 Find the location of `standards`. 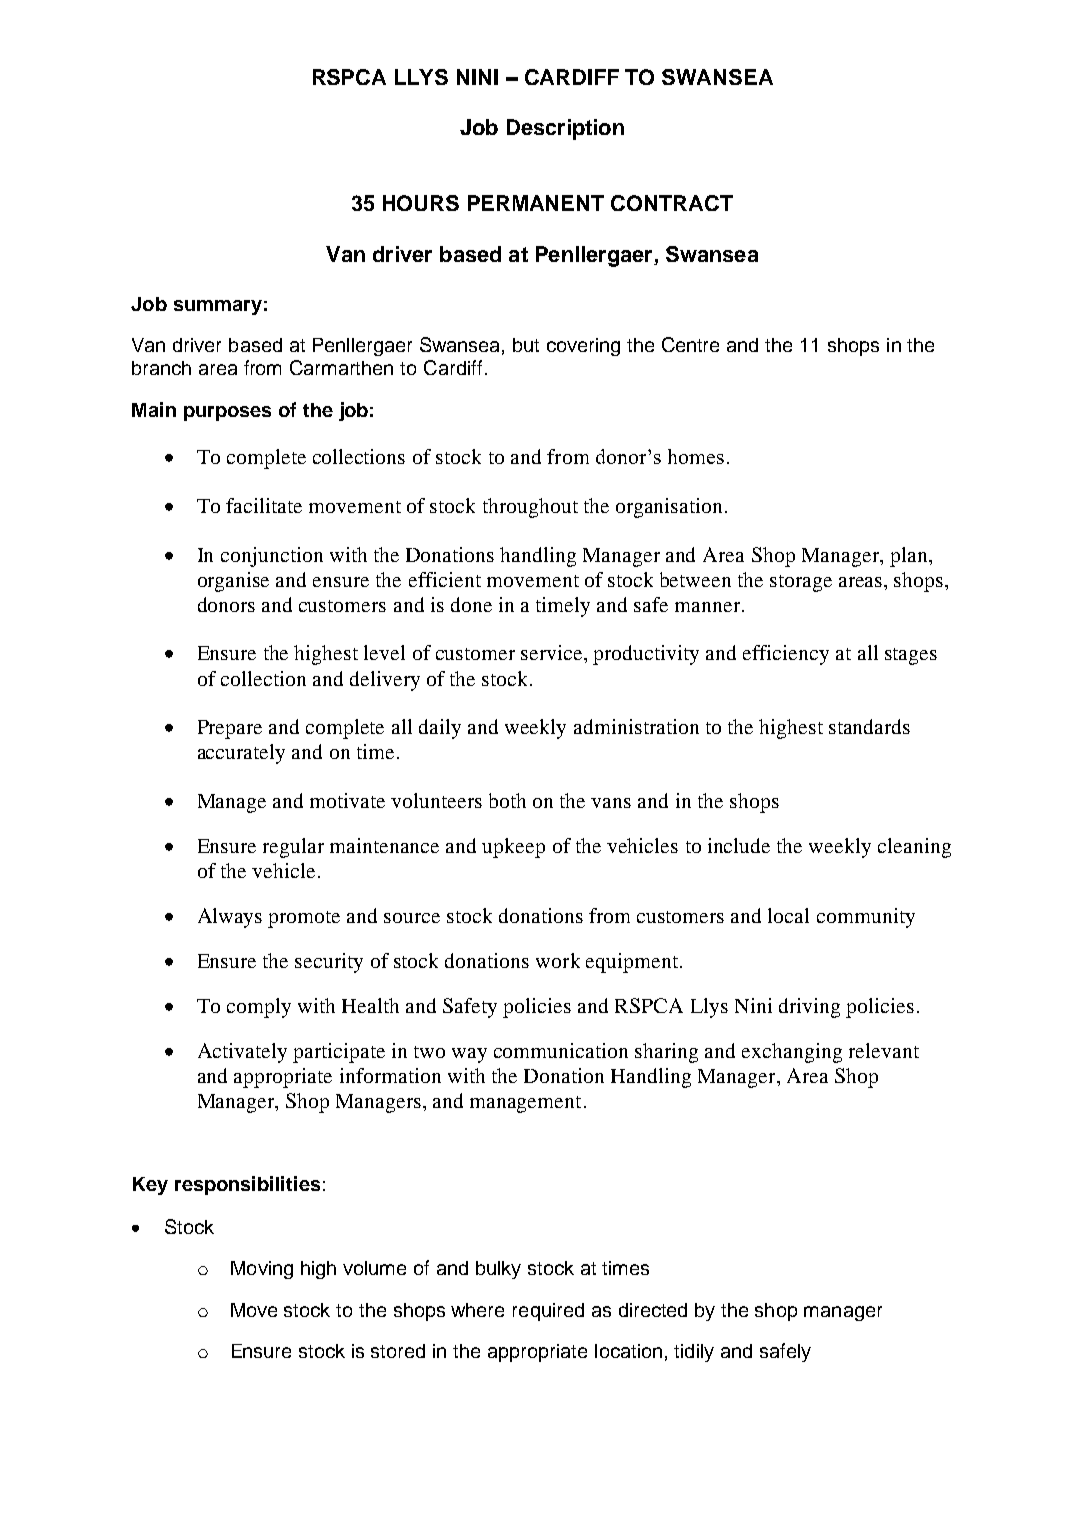

standards is located at coordinates (869, 726).
